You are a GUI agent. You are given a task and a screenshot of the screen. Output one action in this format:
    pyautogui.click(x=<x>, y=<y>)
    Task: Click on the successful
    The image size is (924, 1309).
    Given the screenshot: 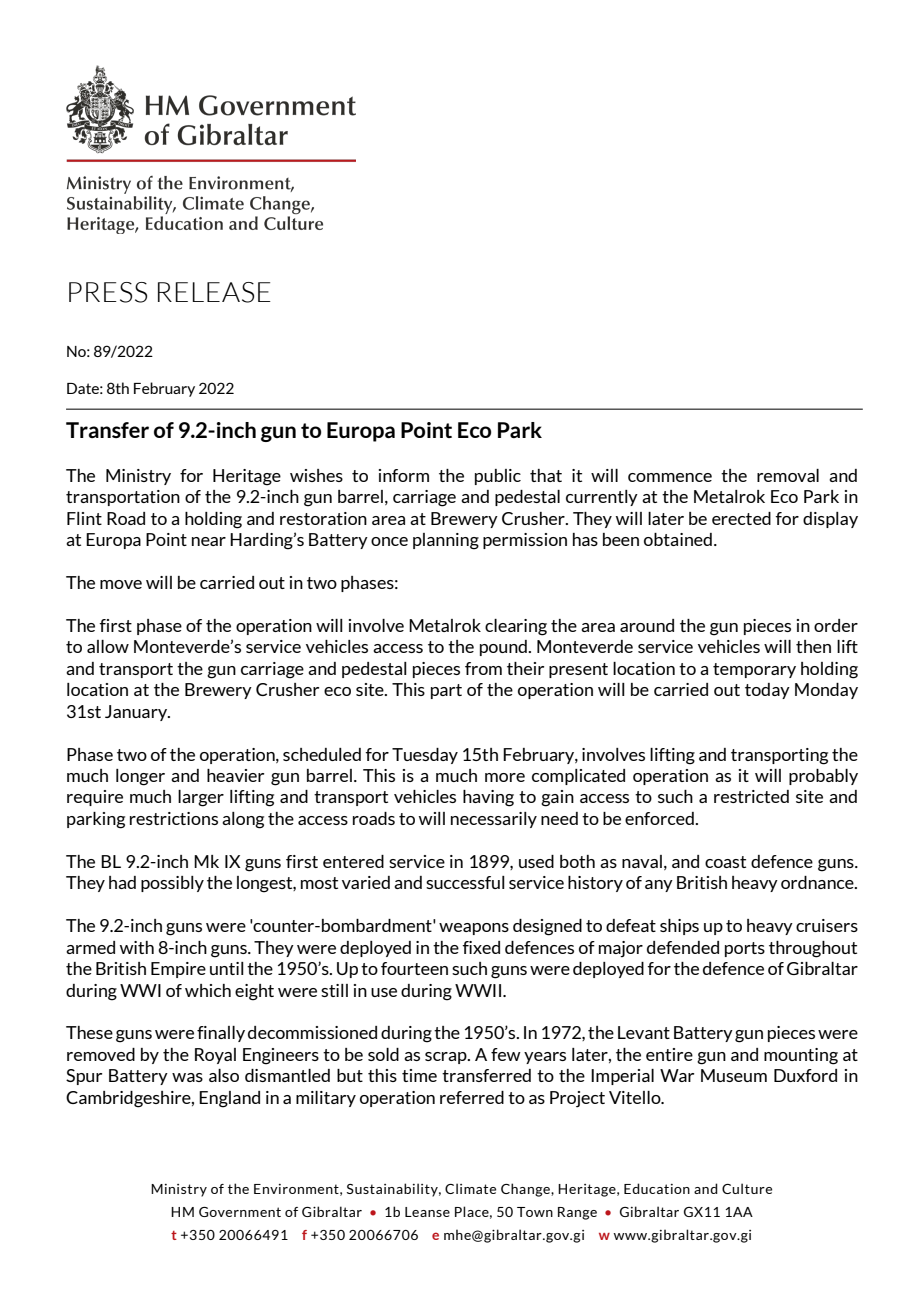 What is the action you would take?
    pyautogui.click(x=465, y=882)
